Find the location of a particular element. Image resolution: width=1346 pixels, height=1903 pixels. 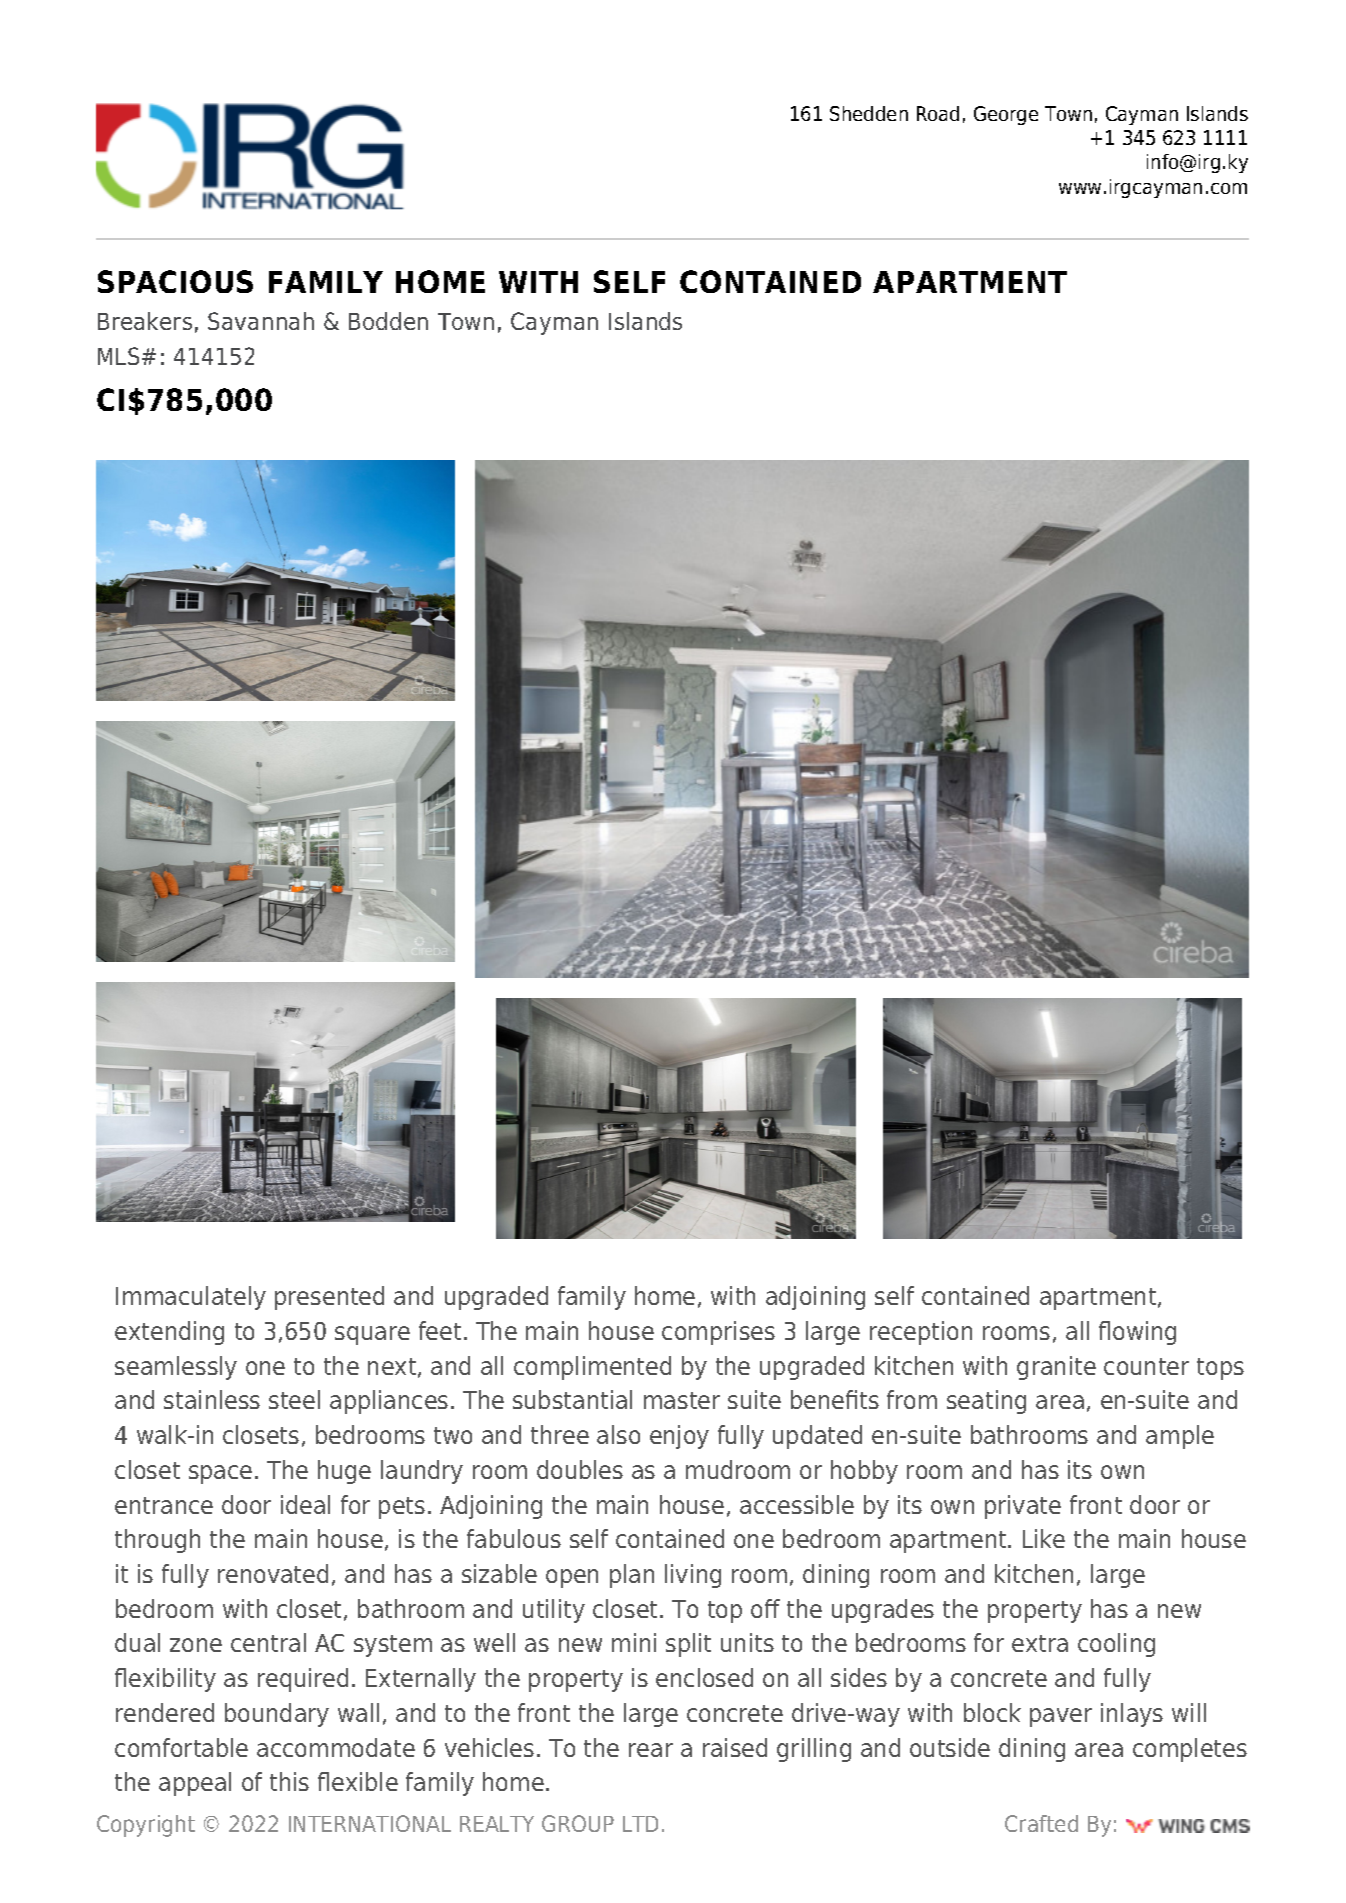

stainless is located at coordinates (212, 1399).
